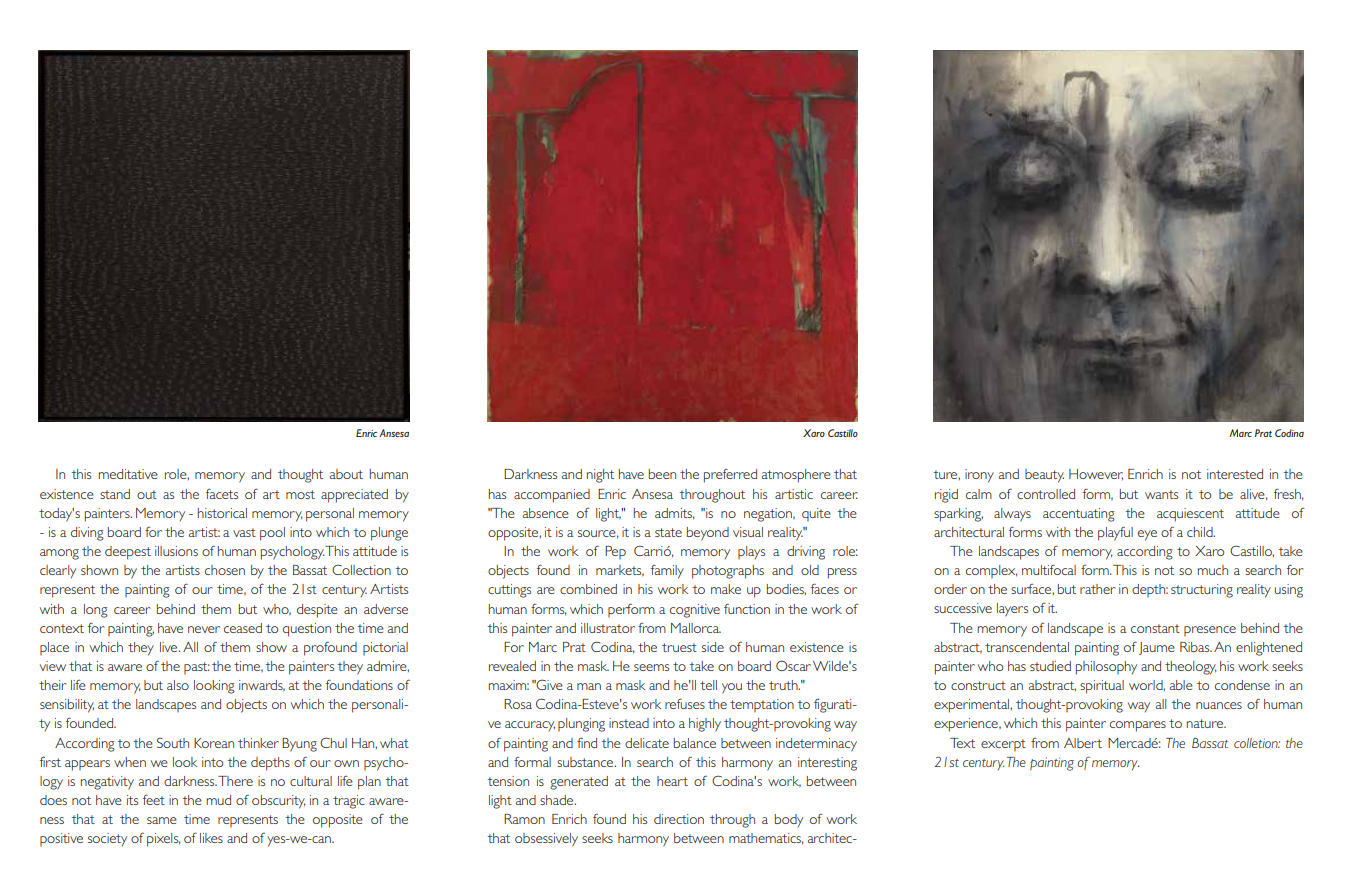 The image size is (1345, 896). I want to click on tell, so click(708, 685).
